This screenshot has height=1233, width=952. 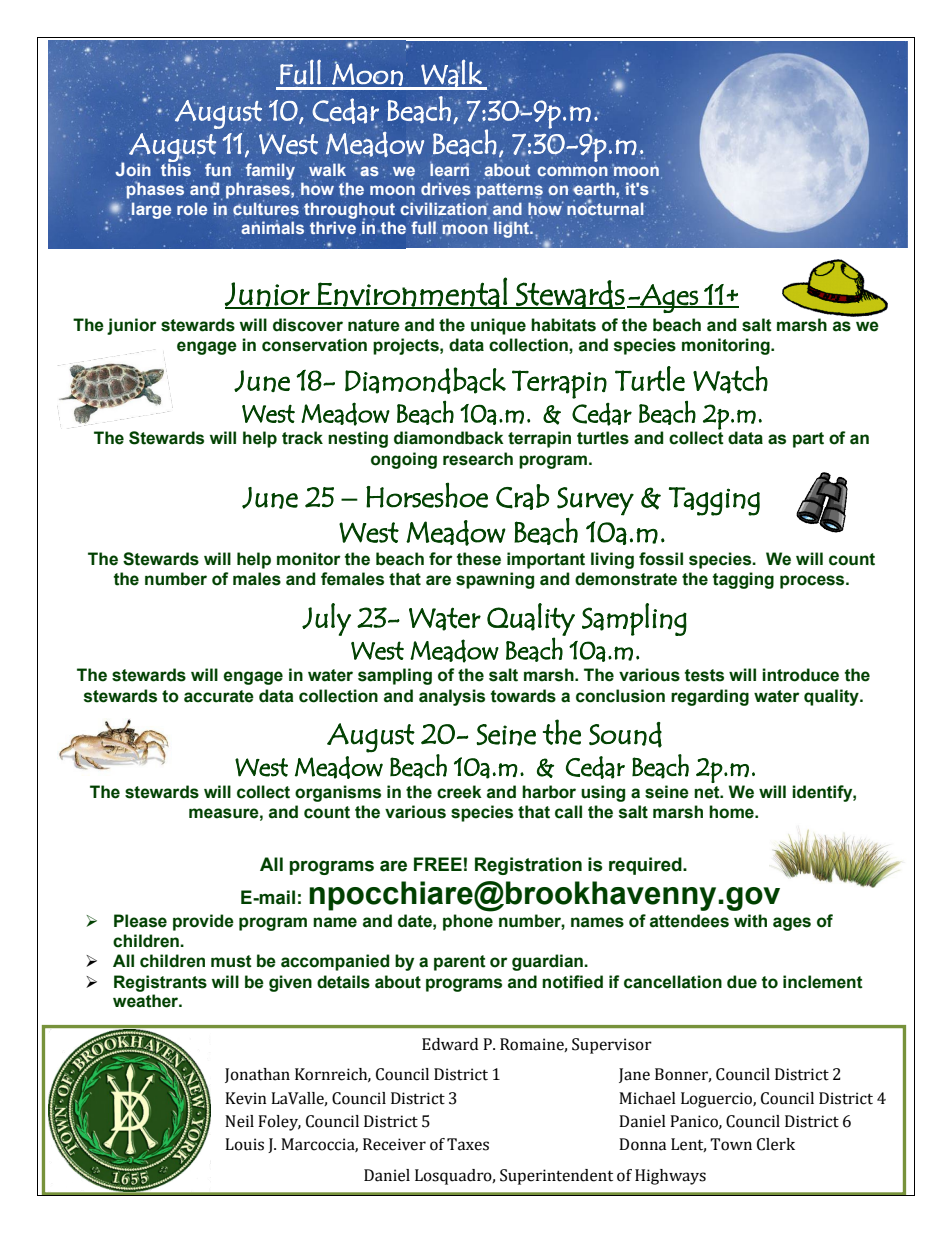 What do you see at coordinates (338, 793) in the screenshot?
I see `organisms` at bounding box center [338, 793].
